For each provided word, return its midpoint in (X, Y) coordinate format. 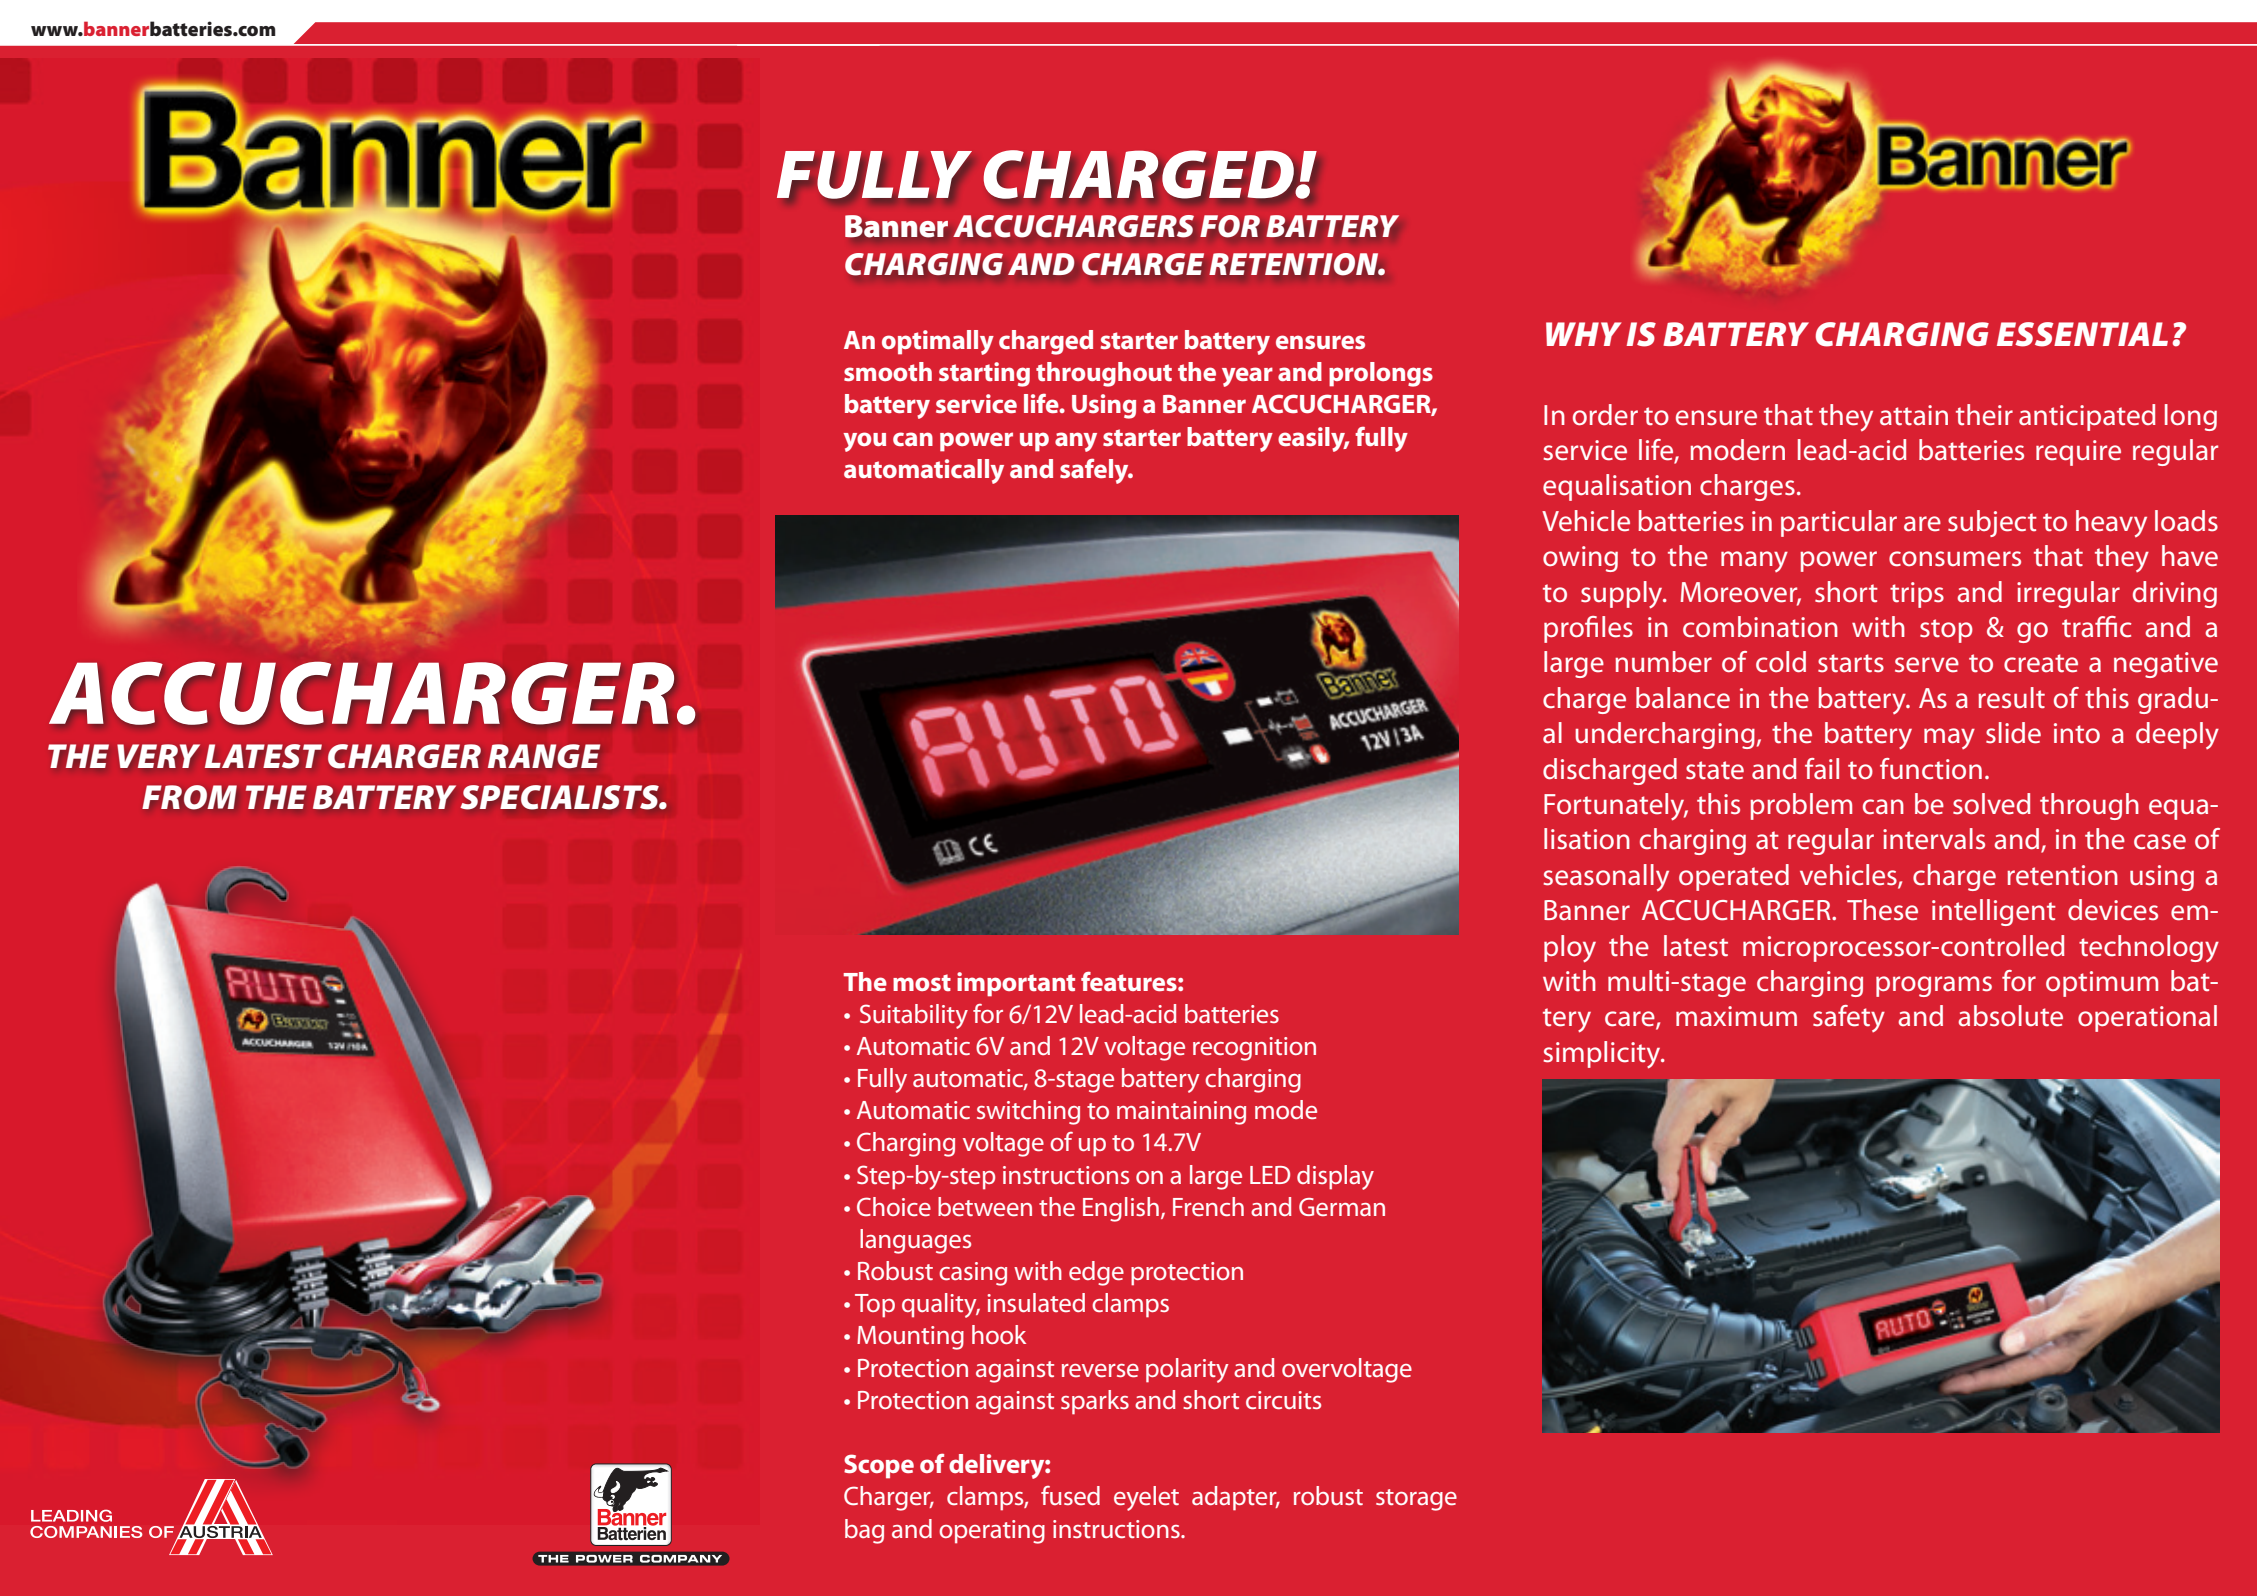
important (1016, 984)
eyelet (1146, 1498)
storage (1416, 1500)
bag (864, 1531)
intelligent (1994, 912)
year (1247, 377)
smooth (888, 371)
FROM (189, 797)
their (1984, 415)
